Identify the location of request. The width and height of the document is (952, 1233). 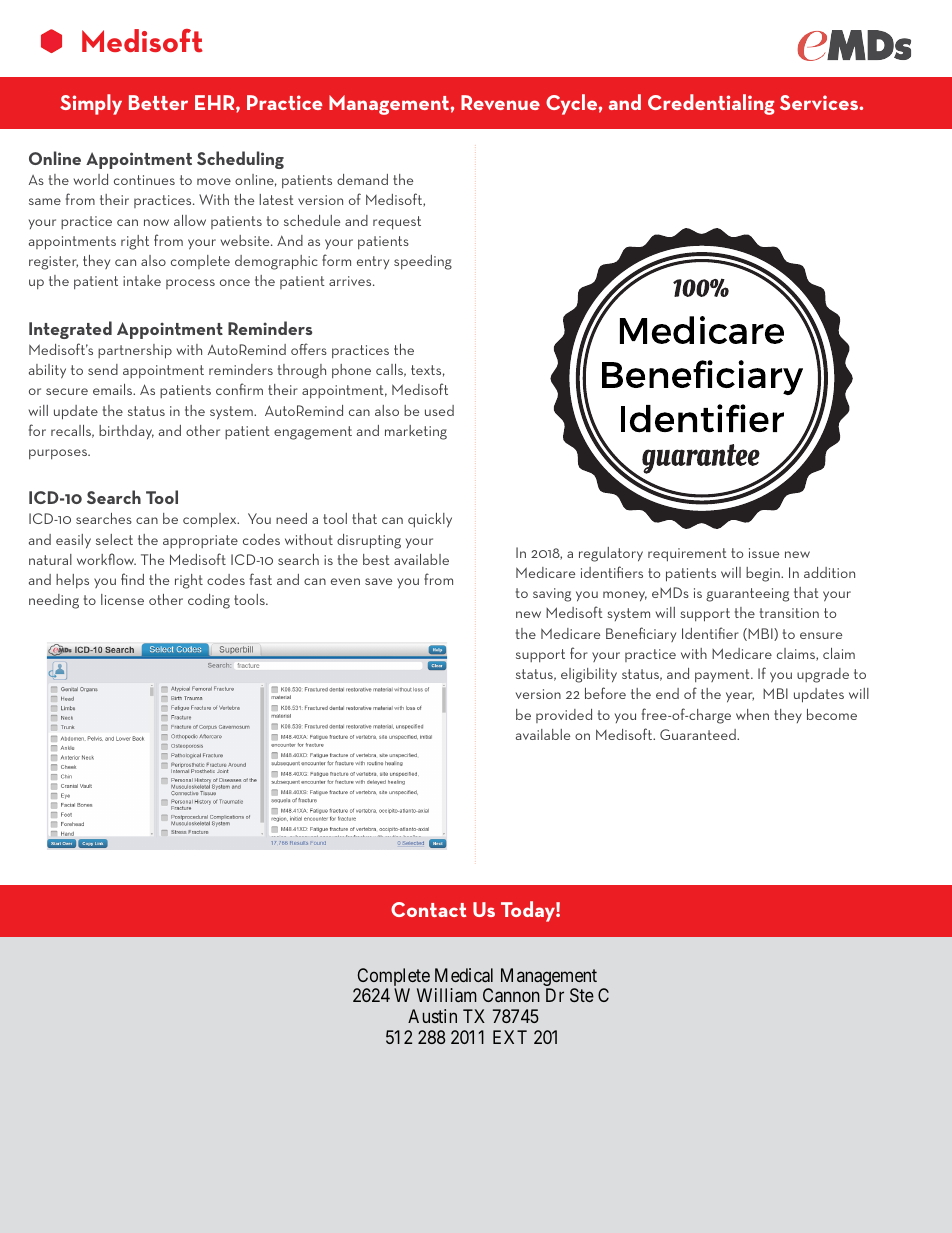
(397, 223).
